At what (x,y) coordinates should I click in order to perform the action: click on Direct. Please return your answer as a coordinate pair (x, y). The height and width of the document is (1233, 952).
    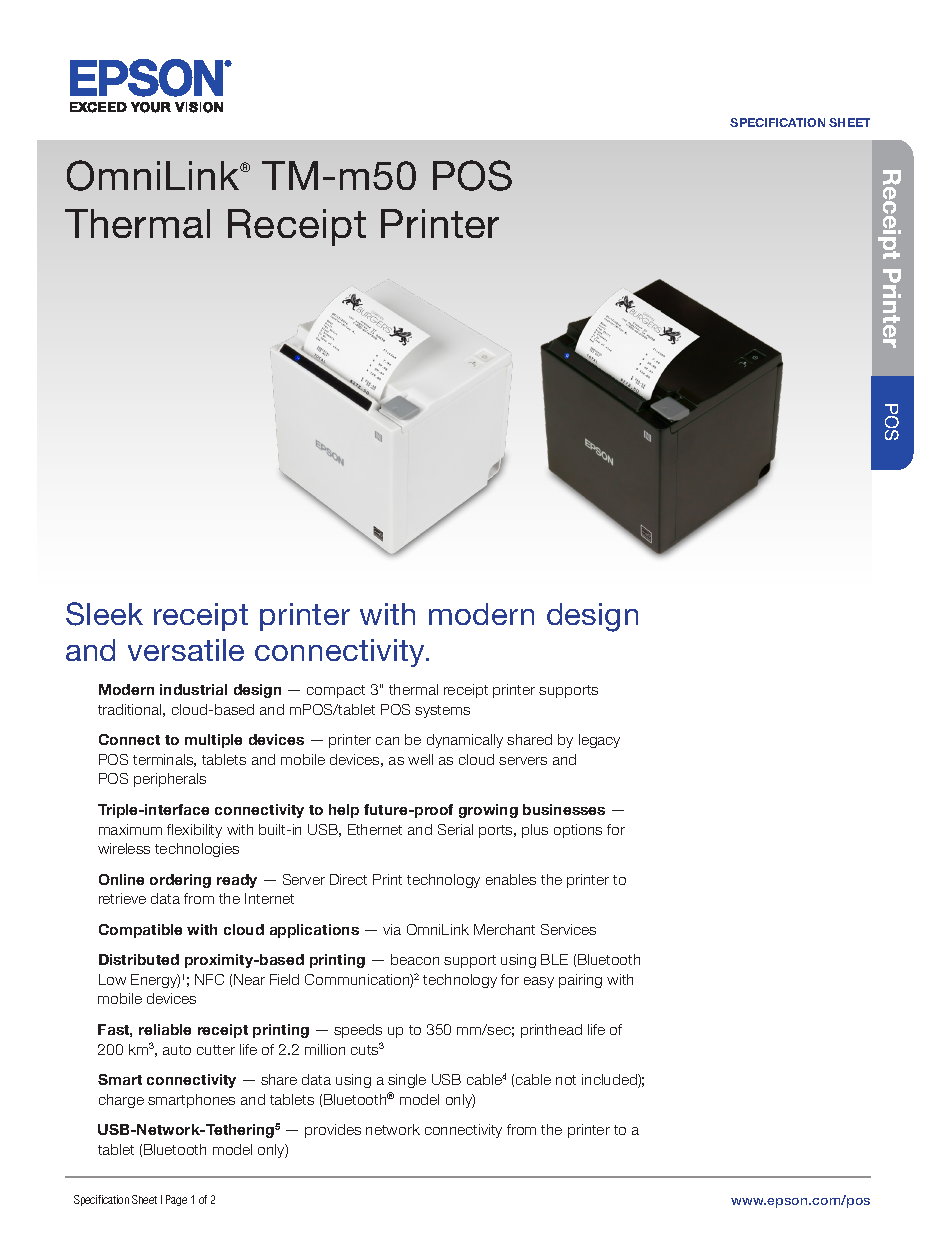
    Looking at the image, I should click on (348, 879).
